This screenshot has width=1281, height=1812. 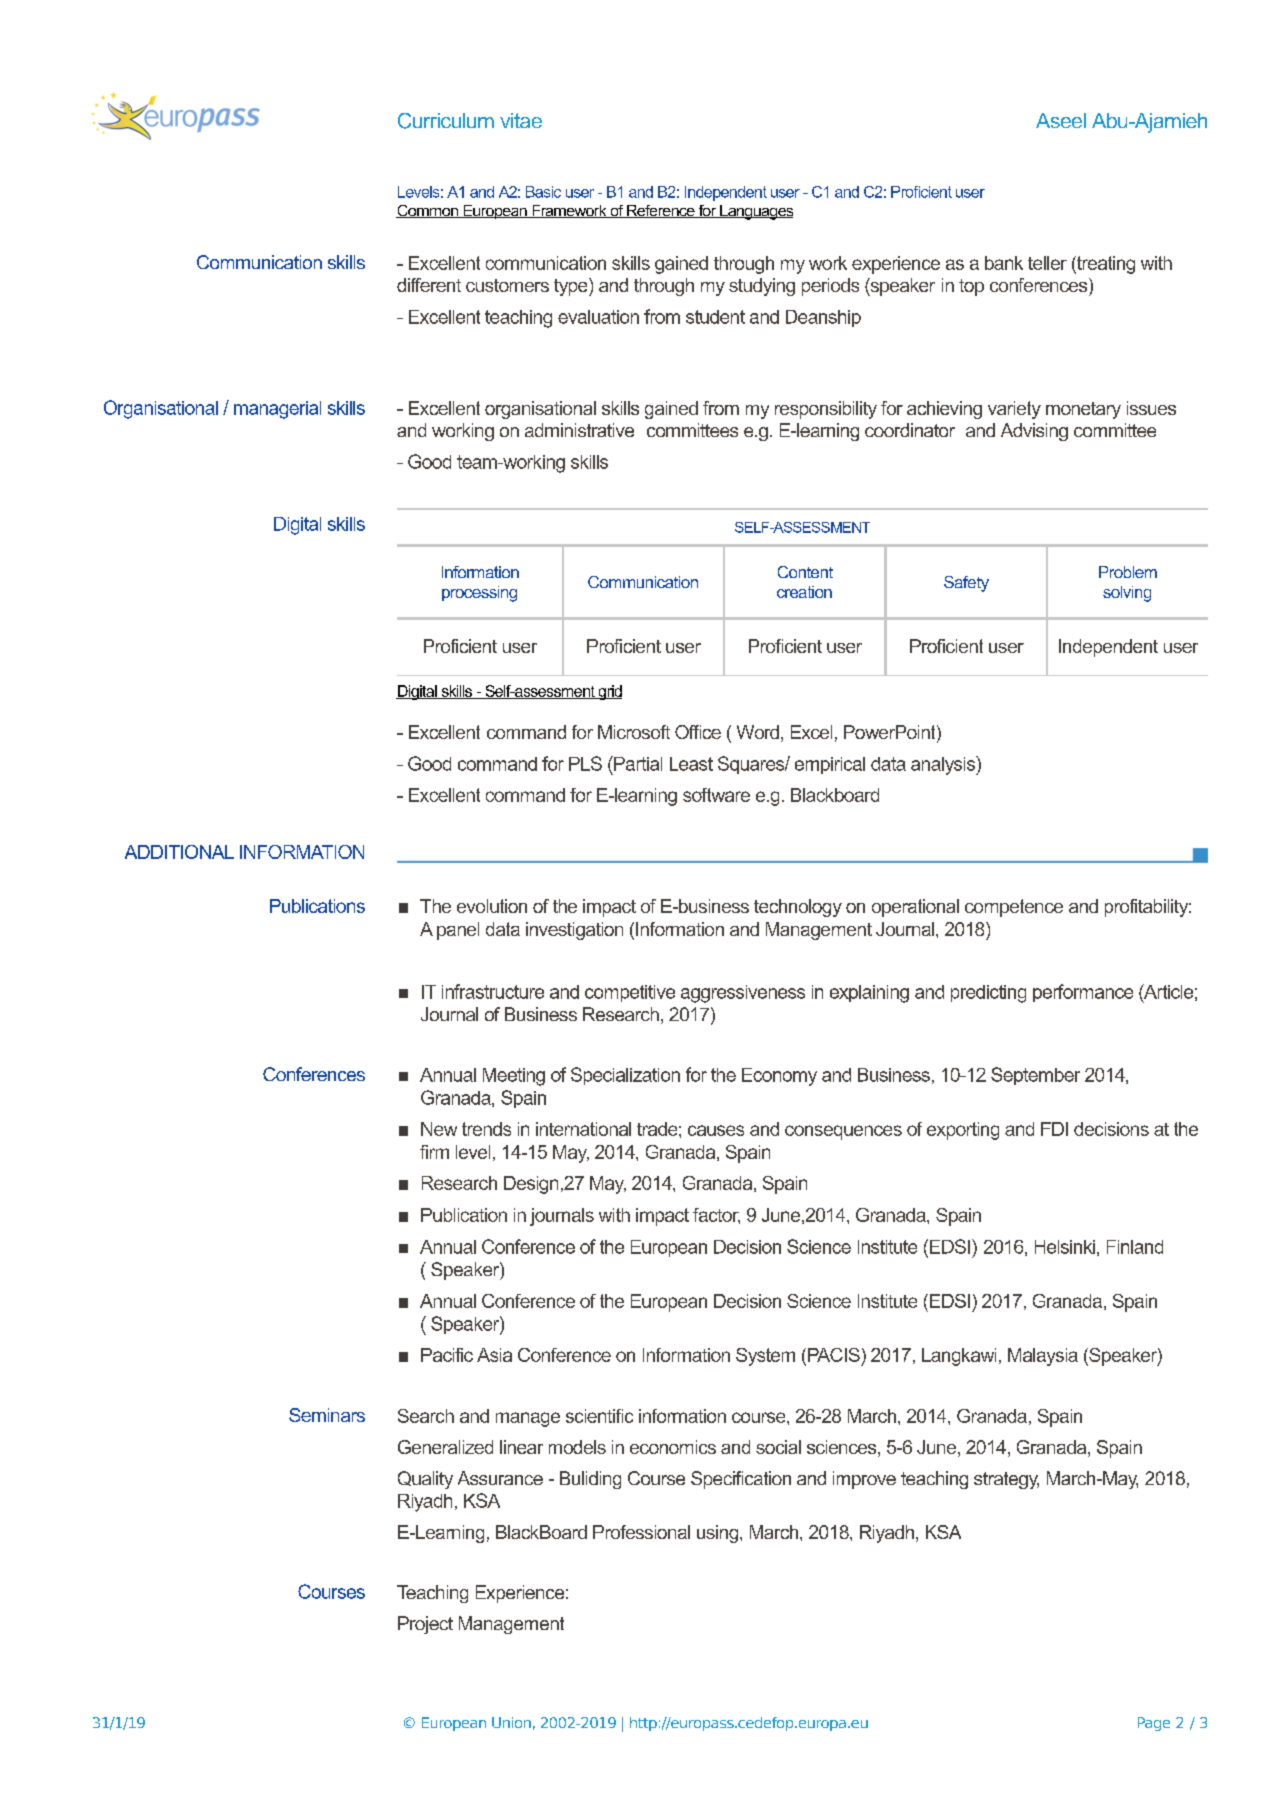 I want to click on factor, so click(x=716, y=1216).
